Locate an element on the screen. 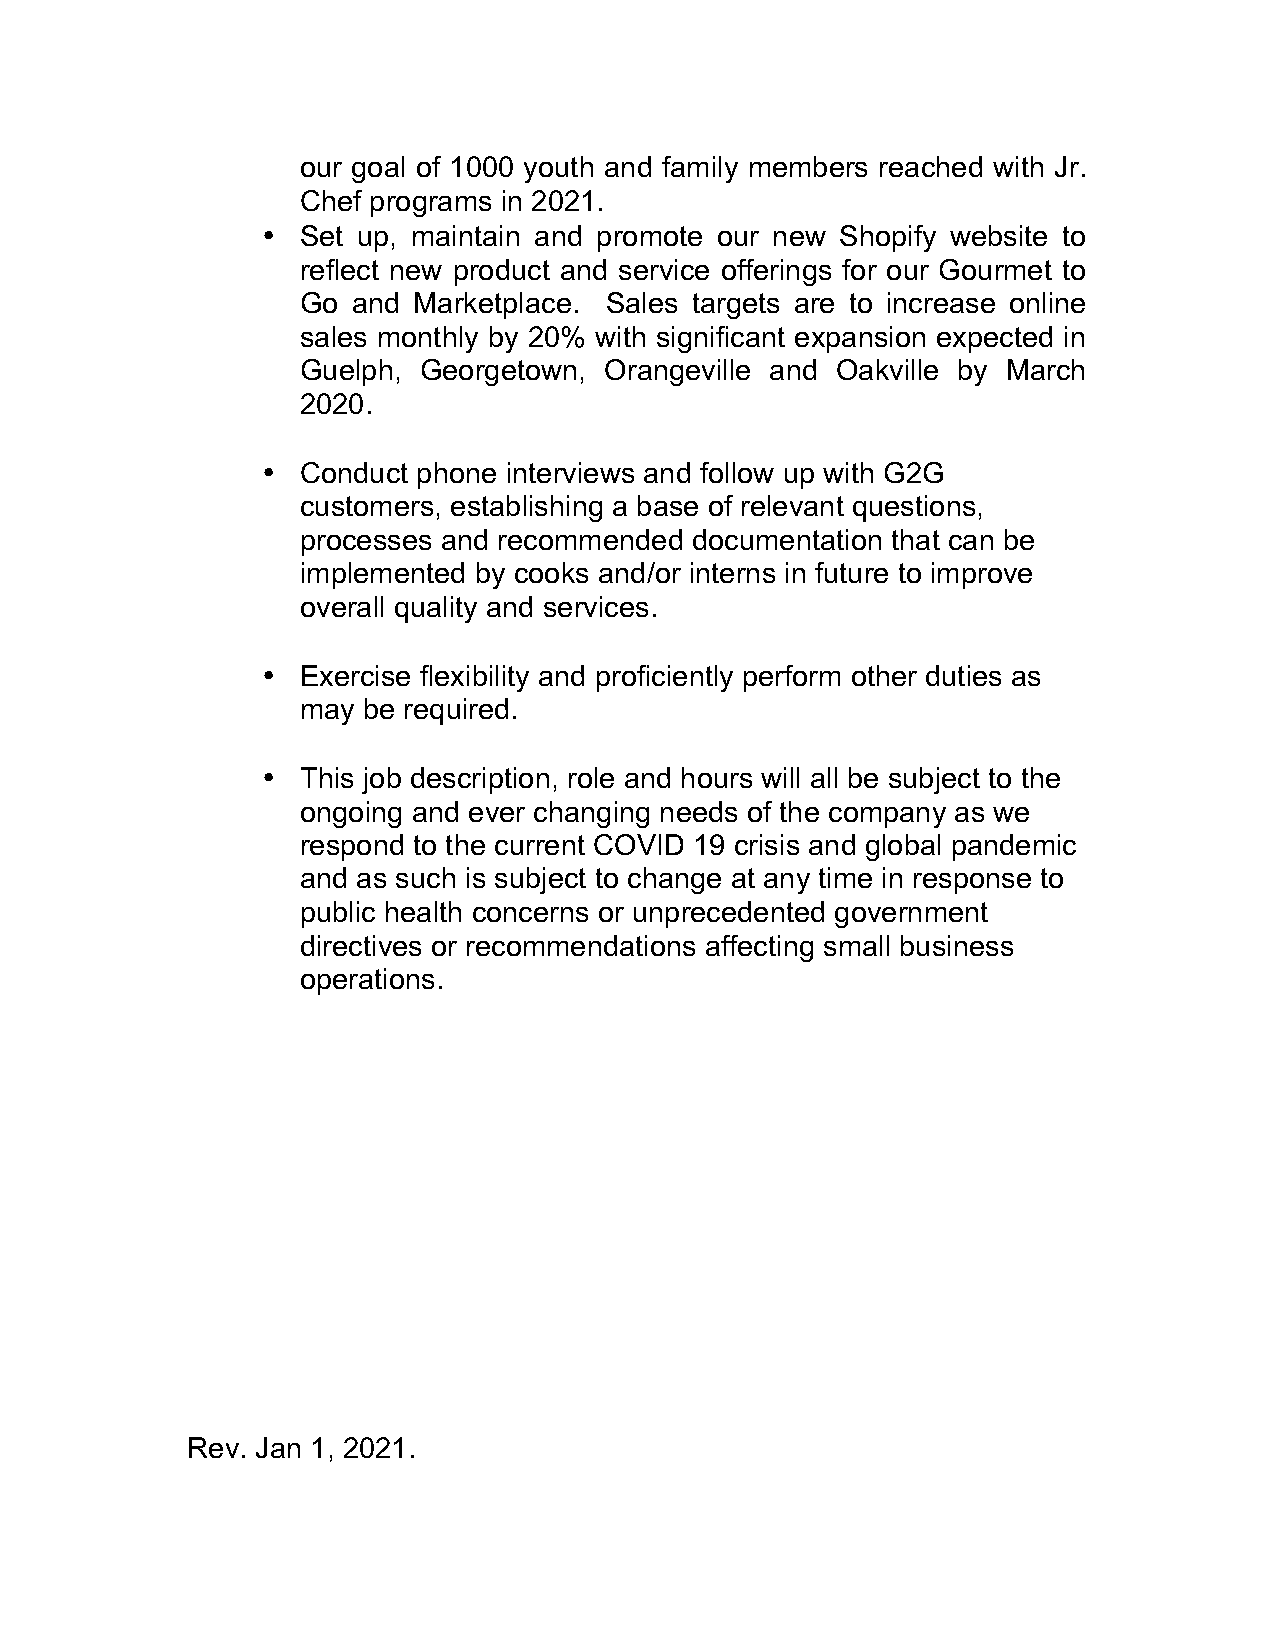 This screenshot has width=1274, height=1648. company is located at coordinates (887, 817).
